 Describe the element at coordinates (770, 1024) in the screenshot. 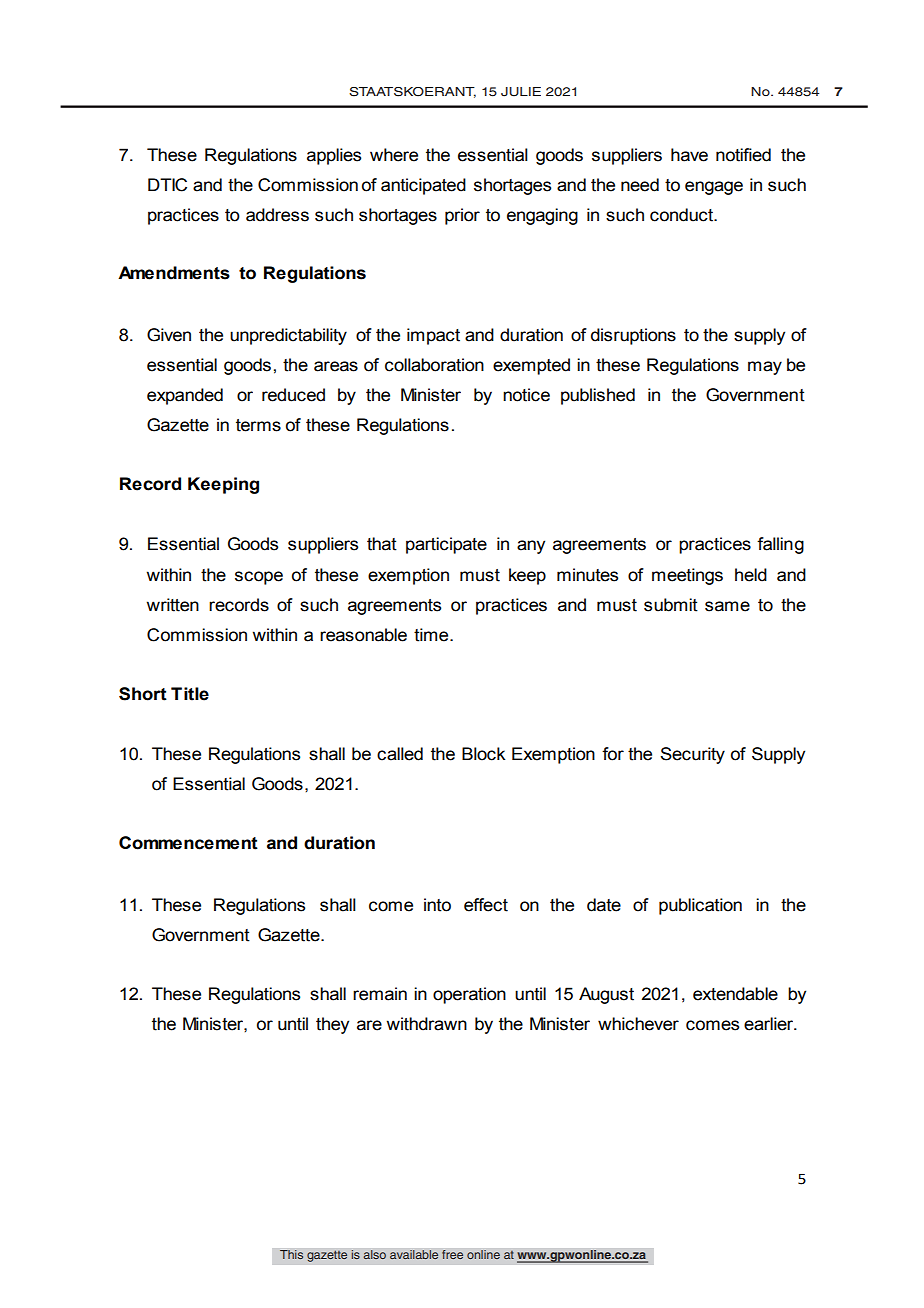

I see `earlier` at that location.
